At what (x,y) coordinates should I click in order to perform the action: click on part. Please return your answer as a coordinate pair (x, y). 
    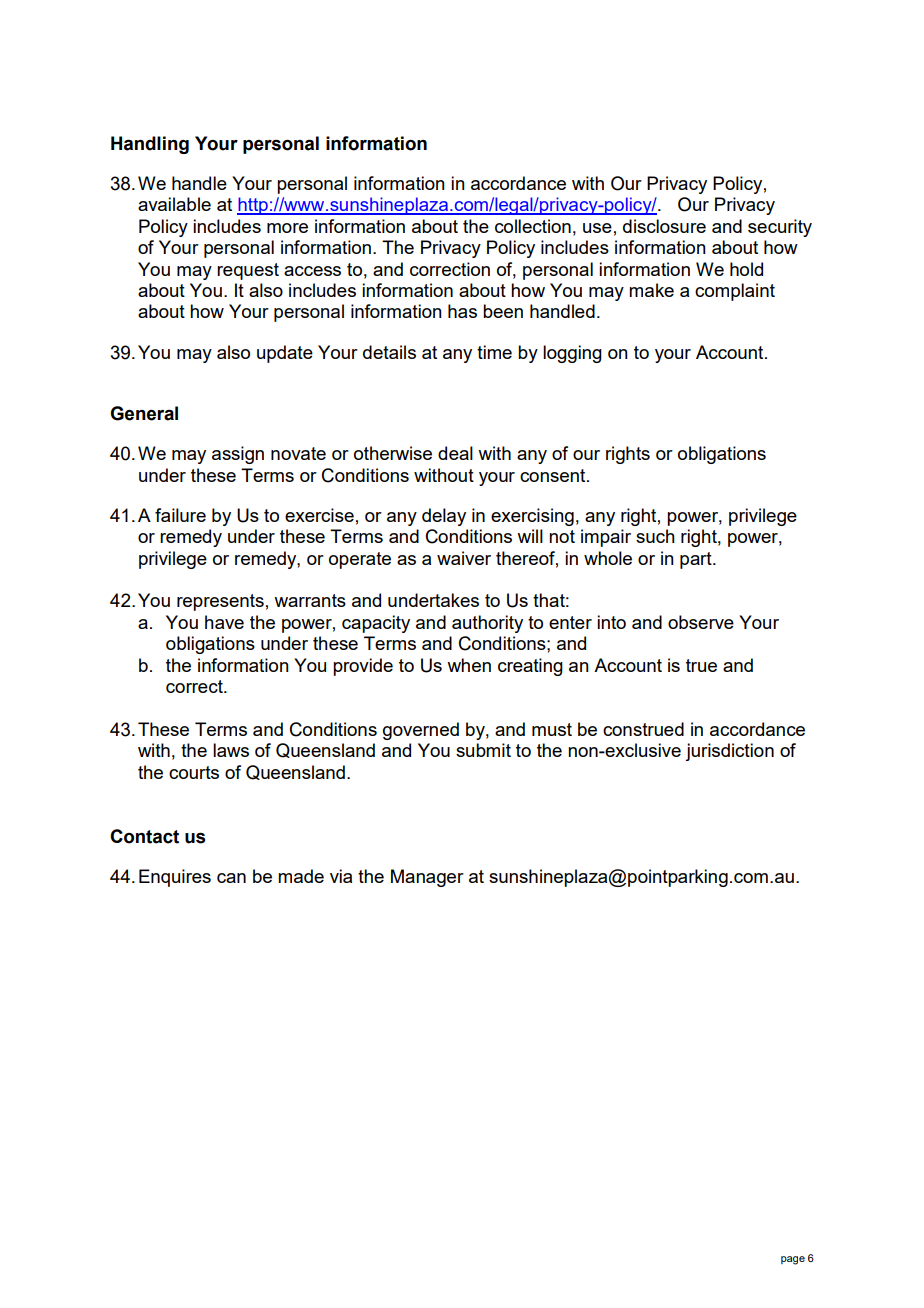
    Looking at the image, I should click on (697, 560).
